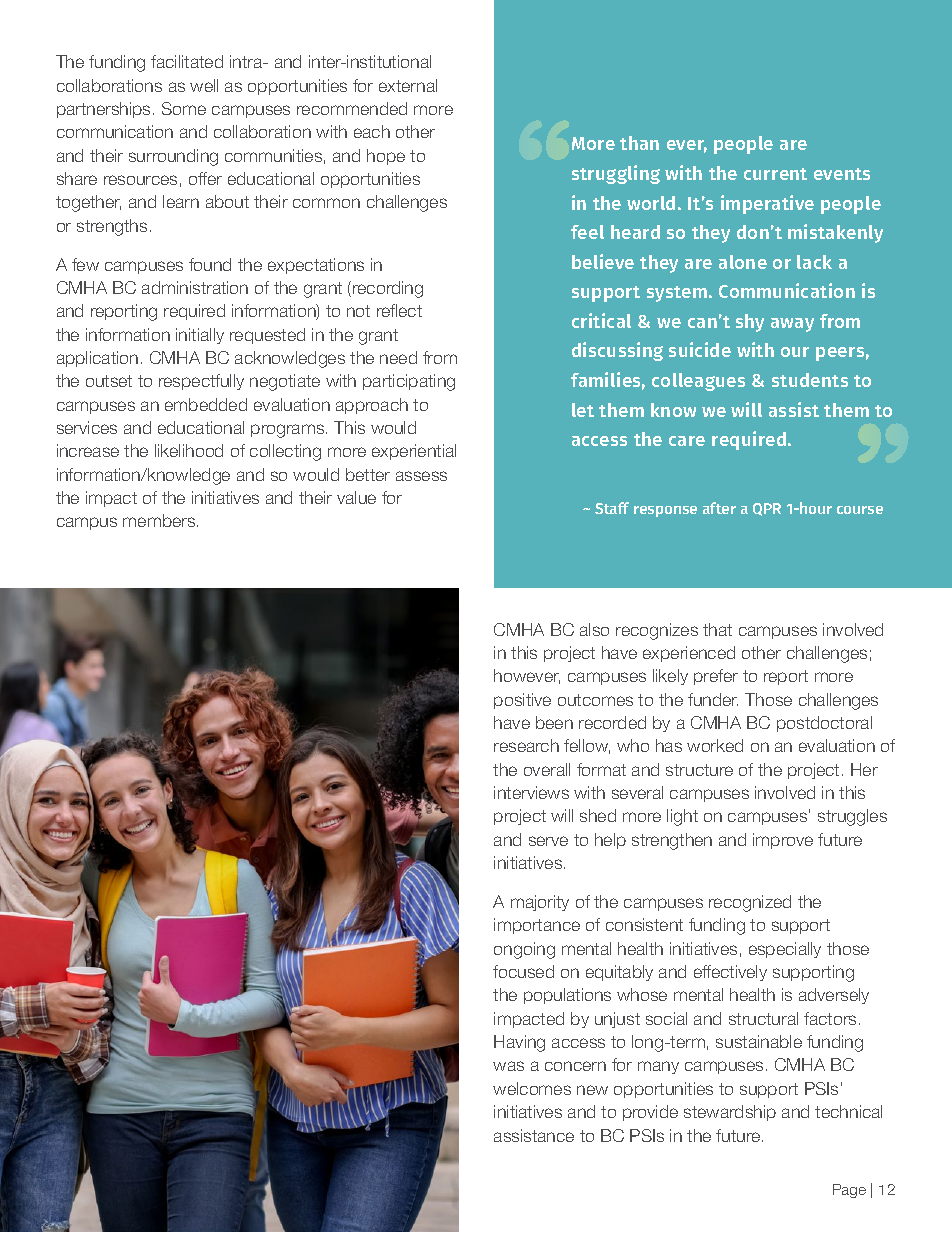 The image size is (952, 1233). I want to click on experiential, so click(414, 452).
